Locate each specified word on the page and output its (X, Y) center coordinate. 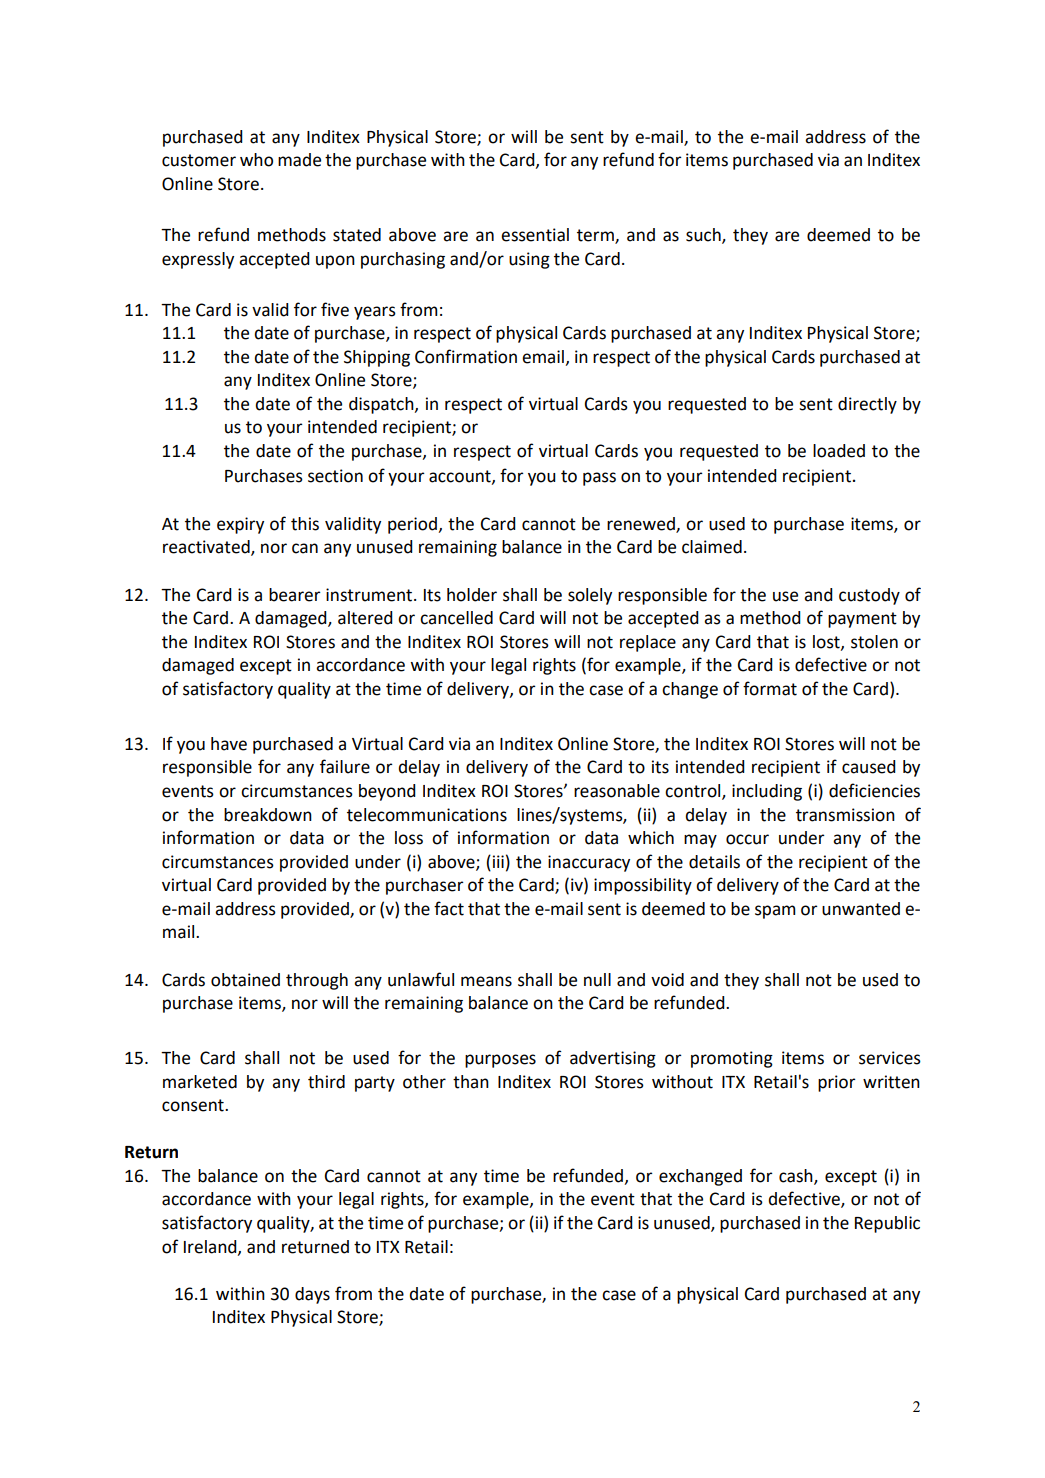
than (471, 1082)
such (704, 236)
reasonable (617, 791)
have (229, 744)
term (596, 236)
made (299, 160)
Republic (887, 1224)
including (767, 792)
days (312, 1295)
